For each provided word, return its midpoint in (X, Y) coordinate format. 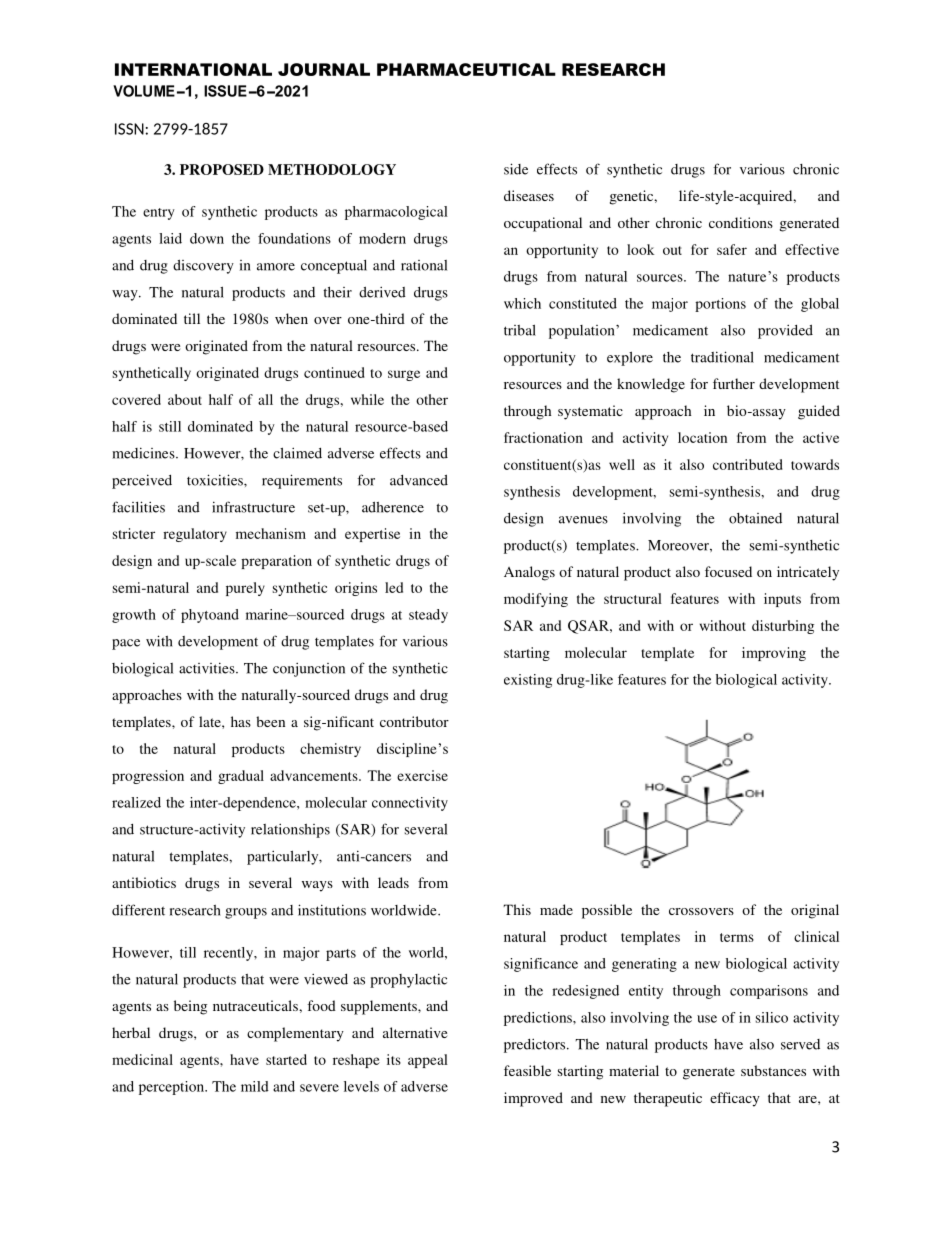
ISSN (129, 129)
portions (720, 305)
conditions (741, 222)
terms (737, 937)
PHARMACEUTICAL (466, 69)
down (207, 238)
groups (246, 913)
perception (172, 1088)
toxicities (216, 480)
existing (528, 681)
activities (208, 668)
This (517, 909)
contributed (748, 464)
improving (774, 654)
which (522, 303)
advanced (419, 480)
